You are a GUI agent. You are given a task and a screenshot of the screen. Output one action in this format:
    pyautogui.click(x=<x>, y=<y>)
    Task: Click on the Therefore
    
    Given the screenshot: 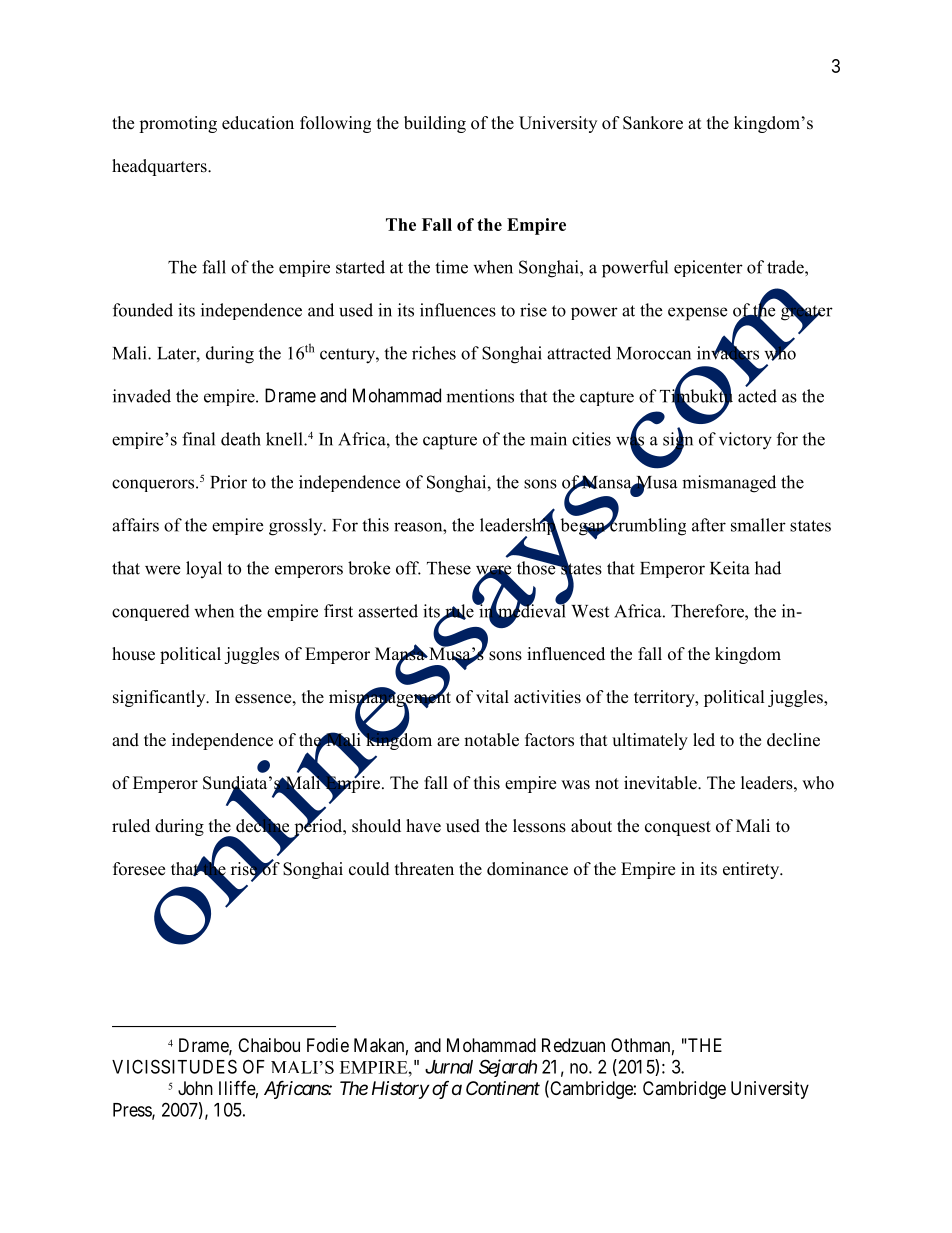 What is the action you would take?
    pyautogui.click(x=708, y=611)
